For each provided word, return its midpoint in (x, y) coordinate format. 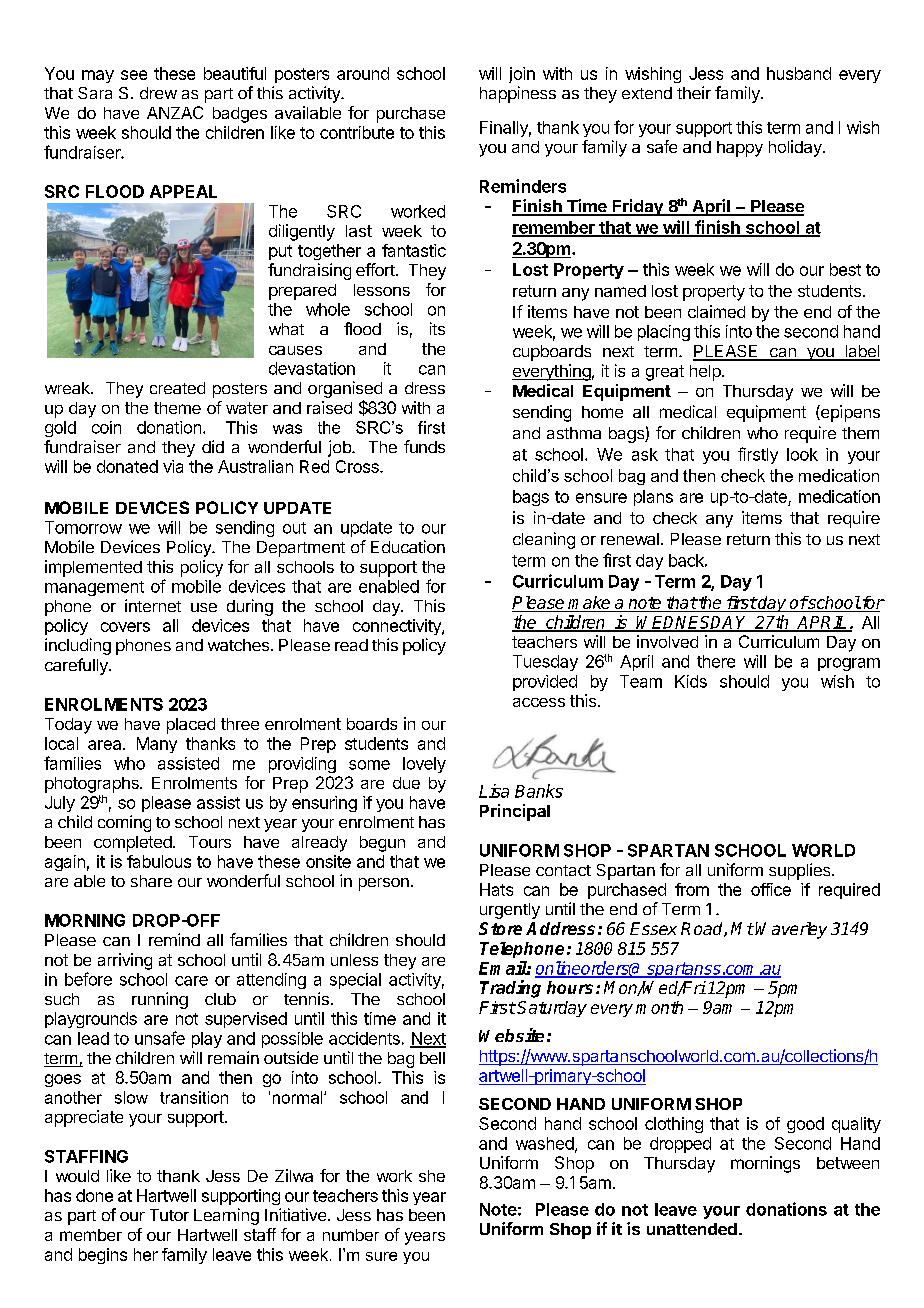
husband (799, 73)
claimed (716, 311)
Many (157, 745)
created (177, 388)
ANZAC (175, 112)
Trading (510, 989)
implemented (93, 568)
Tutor (169, 1215)
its (437, 328)
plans (653, 498)
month (659, 1007)
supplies (801, 871)
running (160, 1000)
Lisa (494, 791)
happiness (518, 94)
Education (408, 546)
